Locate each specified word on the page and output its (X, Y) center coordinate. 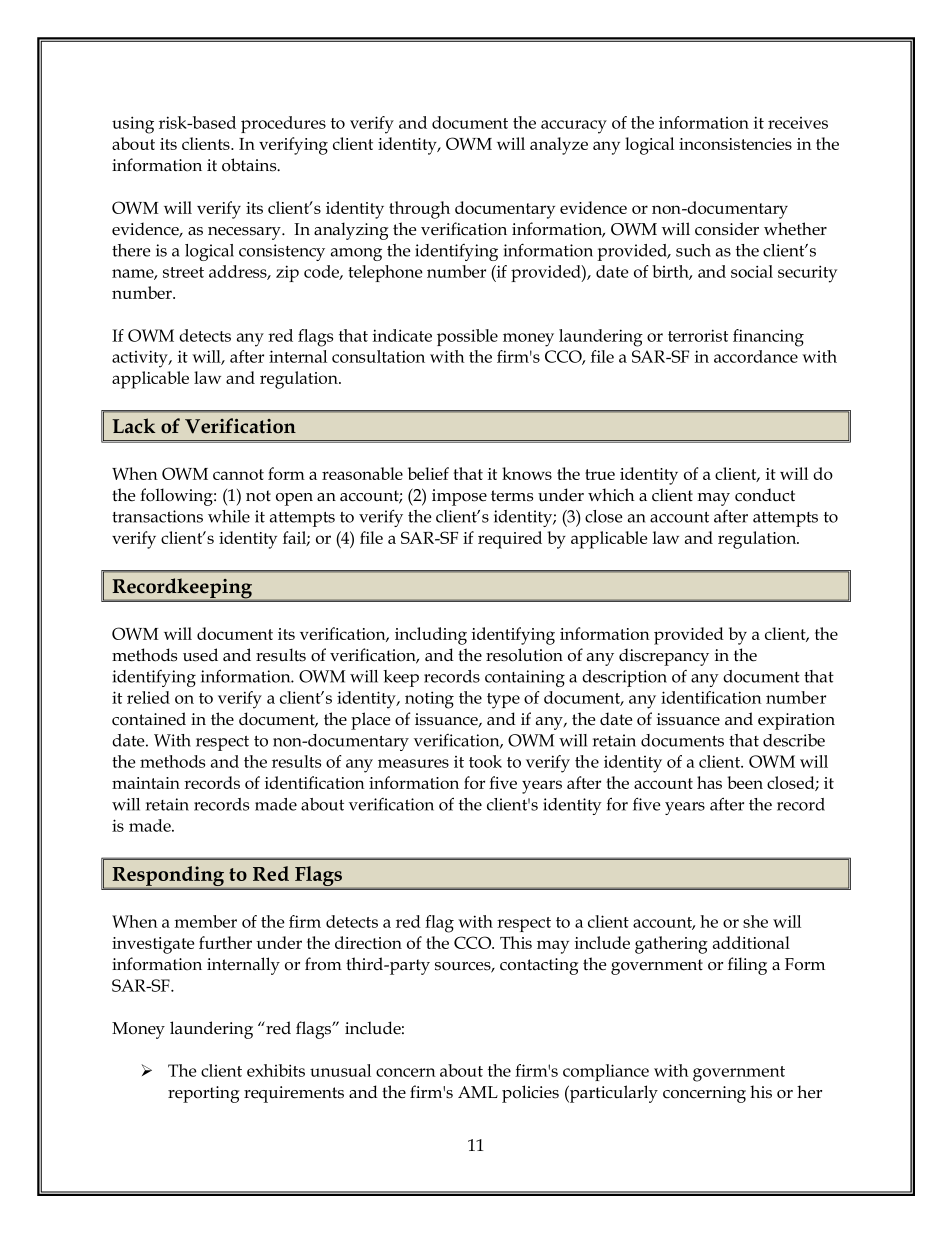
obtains (250, 165)
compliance (606, 1072)
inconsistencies (735, 144)
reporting (203, 1094)
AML (478, 1092)
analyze (559, 146)
